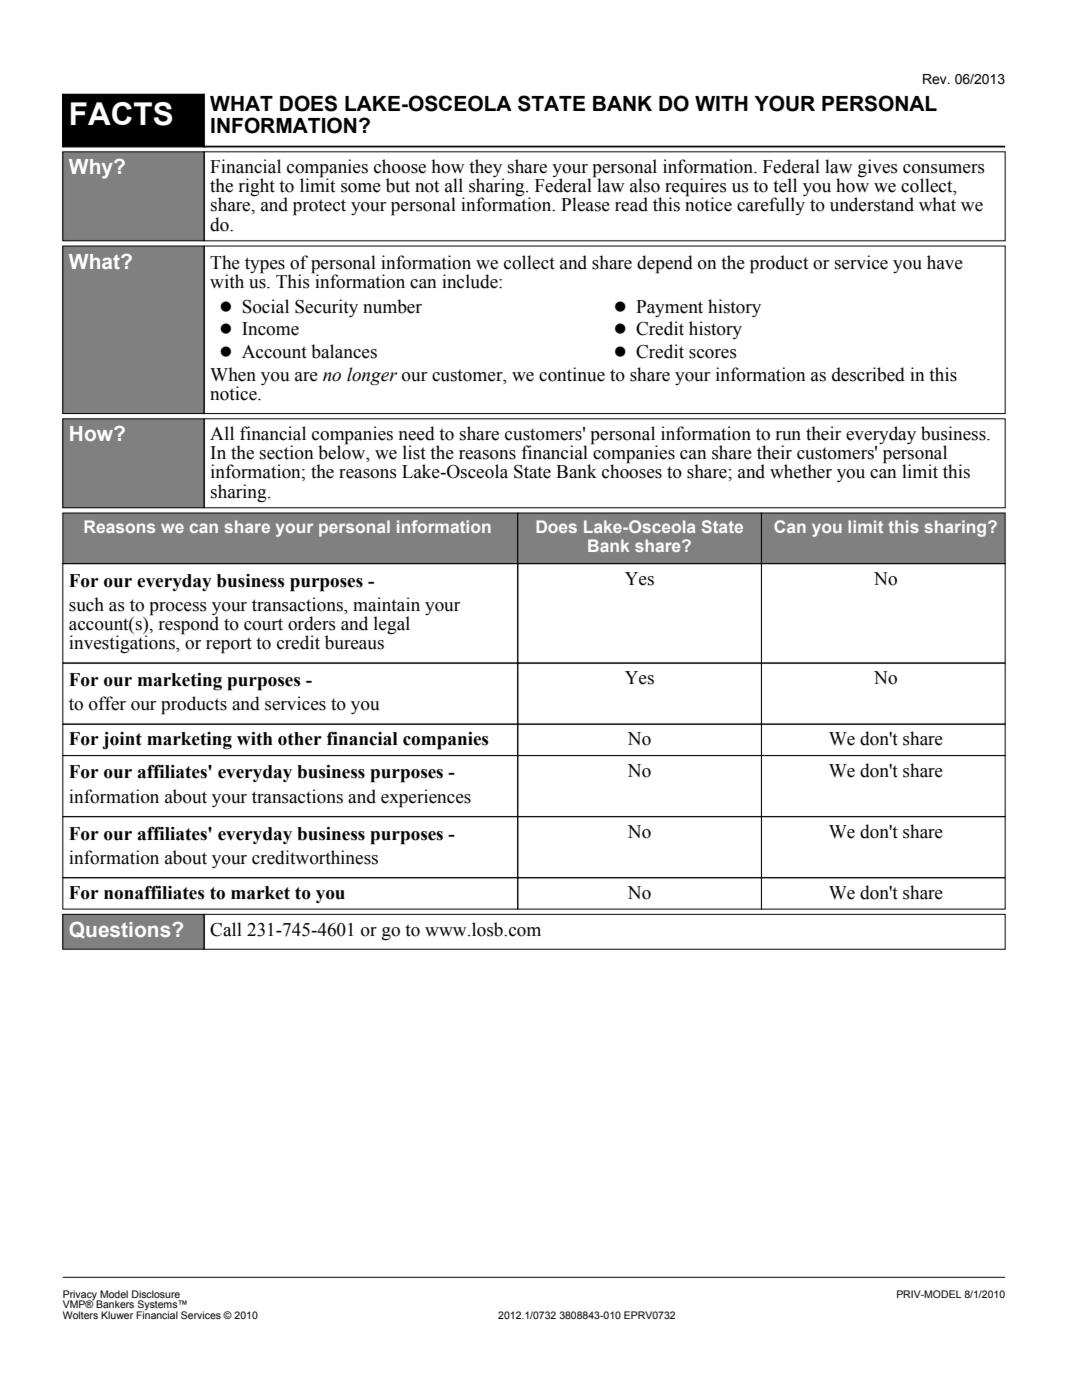 The image size is (1068, 1382). I want to click on they, so click(486, 169).
